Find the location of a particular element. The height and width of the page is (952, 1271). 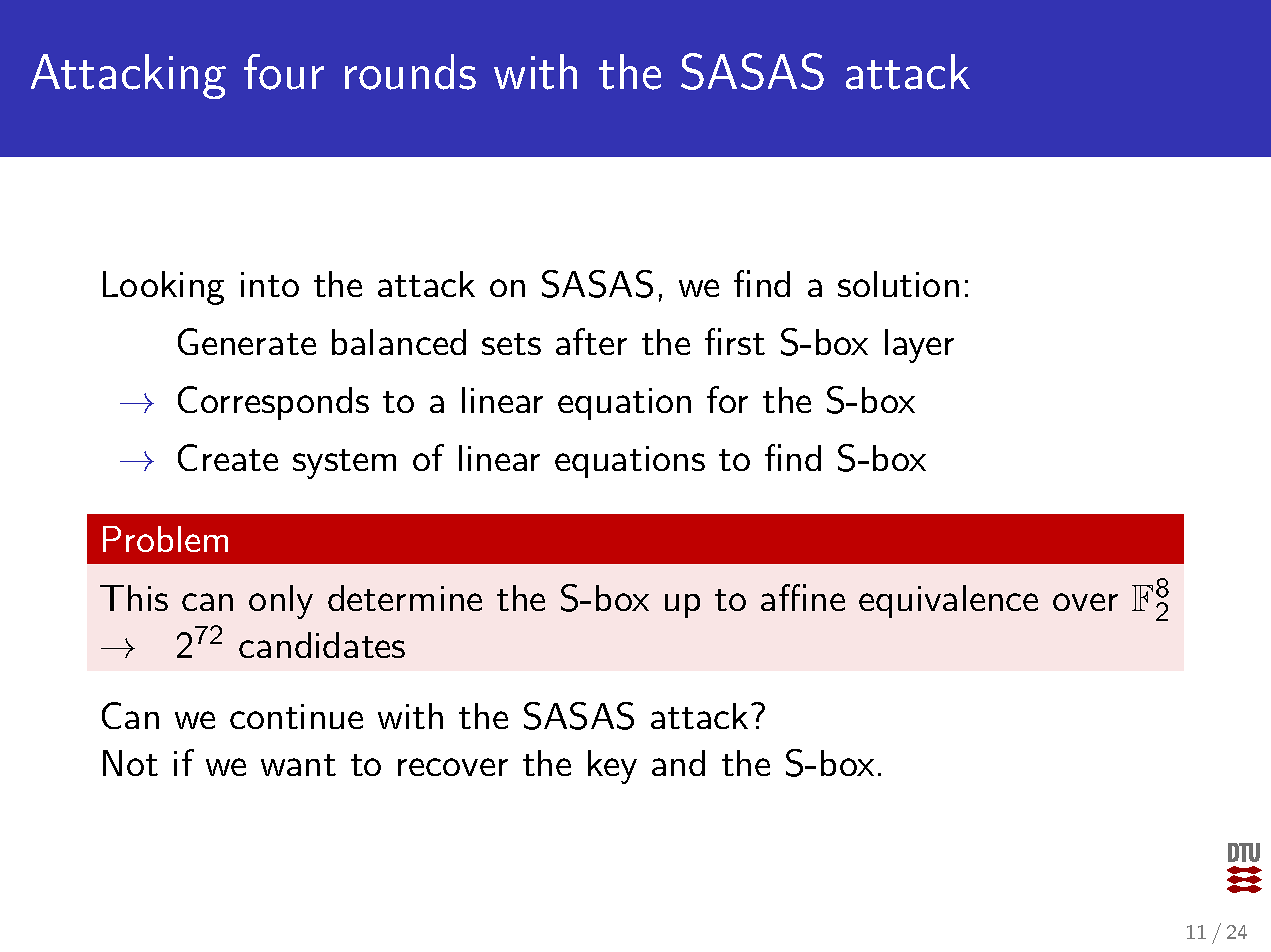

only is located at coordinates (281, 602).
